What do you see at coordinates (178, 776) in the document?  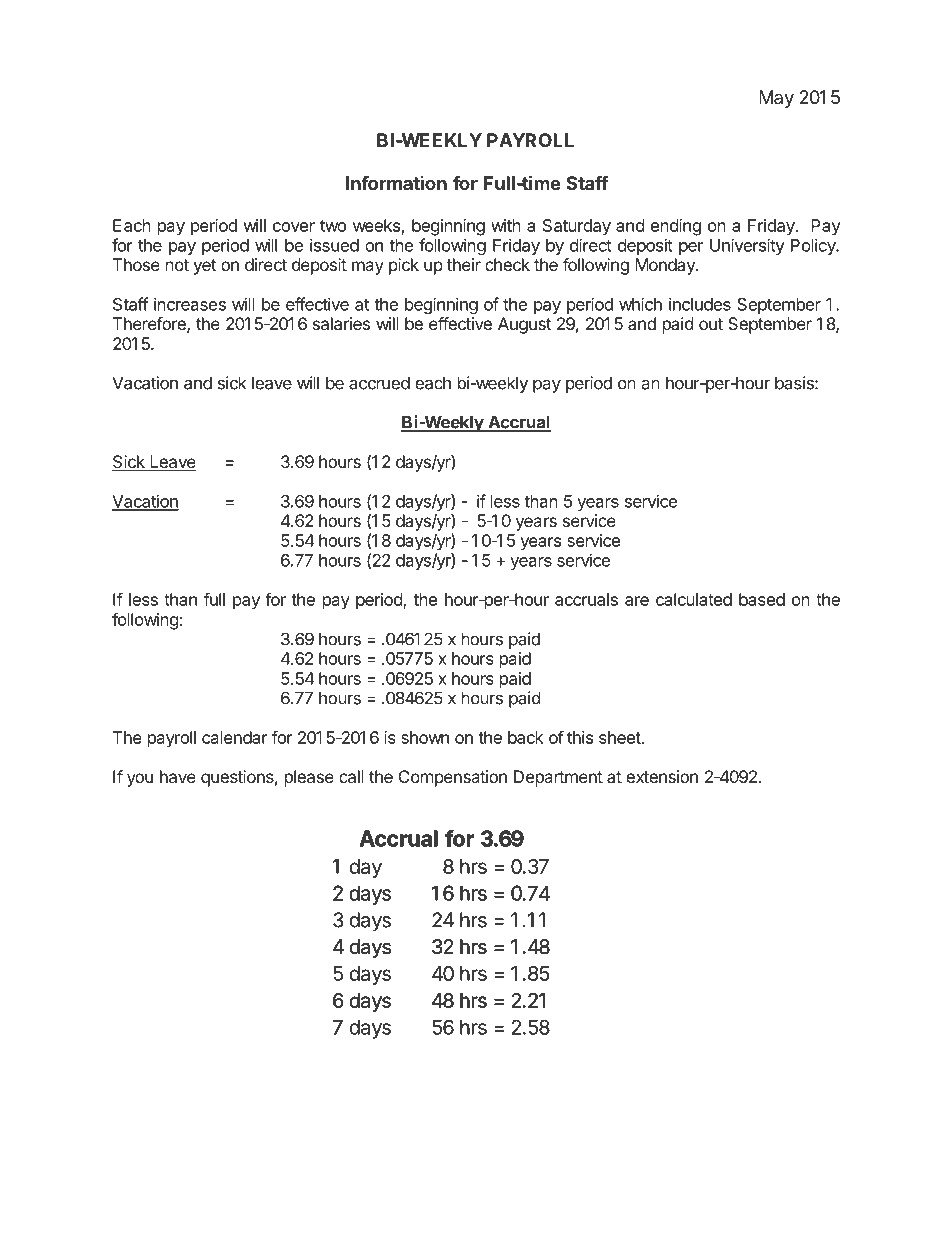 I see `have` at bounding box center [178, 776].
